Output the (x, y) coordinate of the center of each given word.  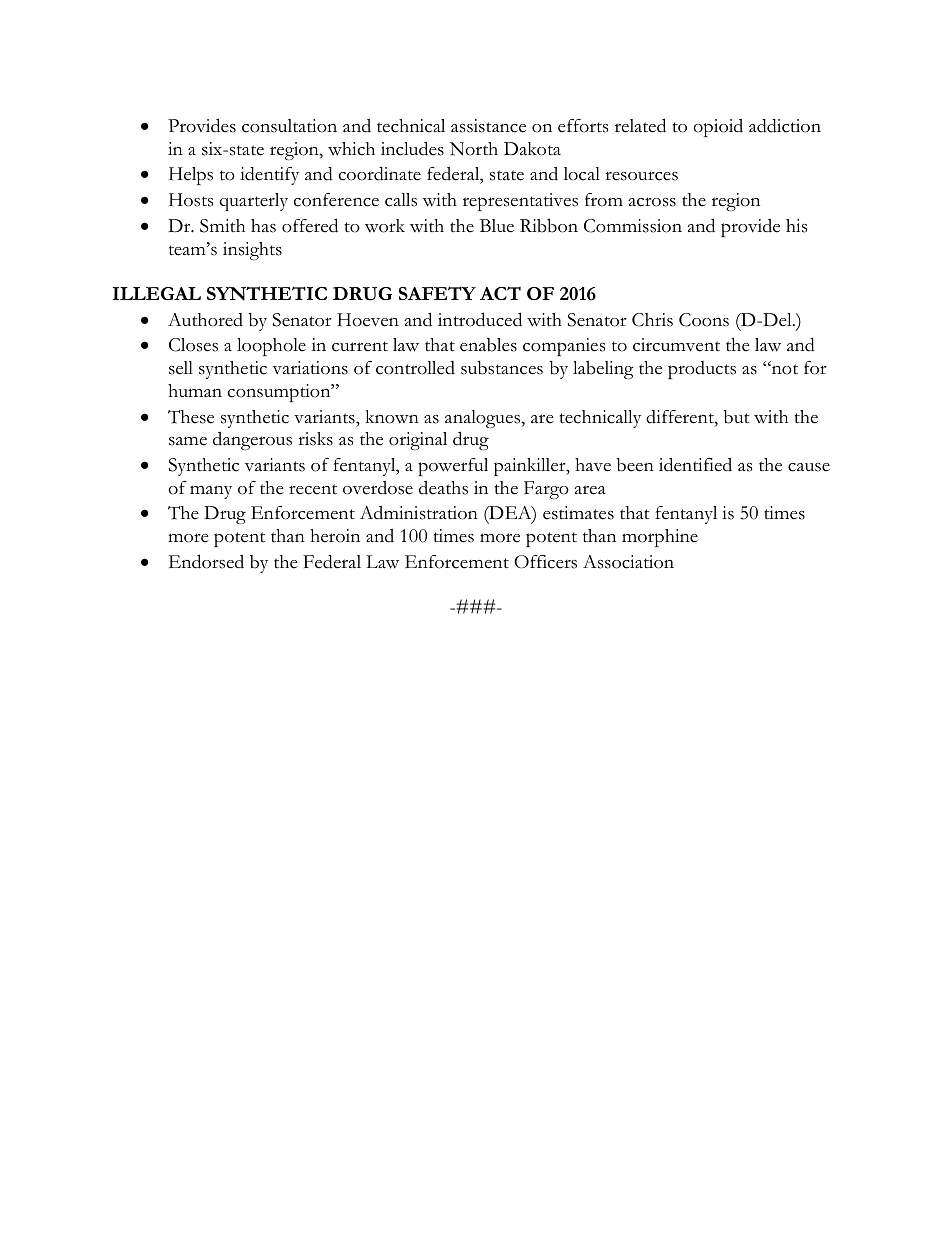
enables (488, 345)
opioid (718, 128)
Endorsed (206, 561)
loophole (271, 347)
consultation (289, 126)
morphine (660, 538)
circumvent (676, 345)
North (474, 149)
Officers (545, 562)
